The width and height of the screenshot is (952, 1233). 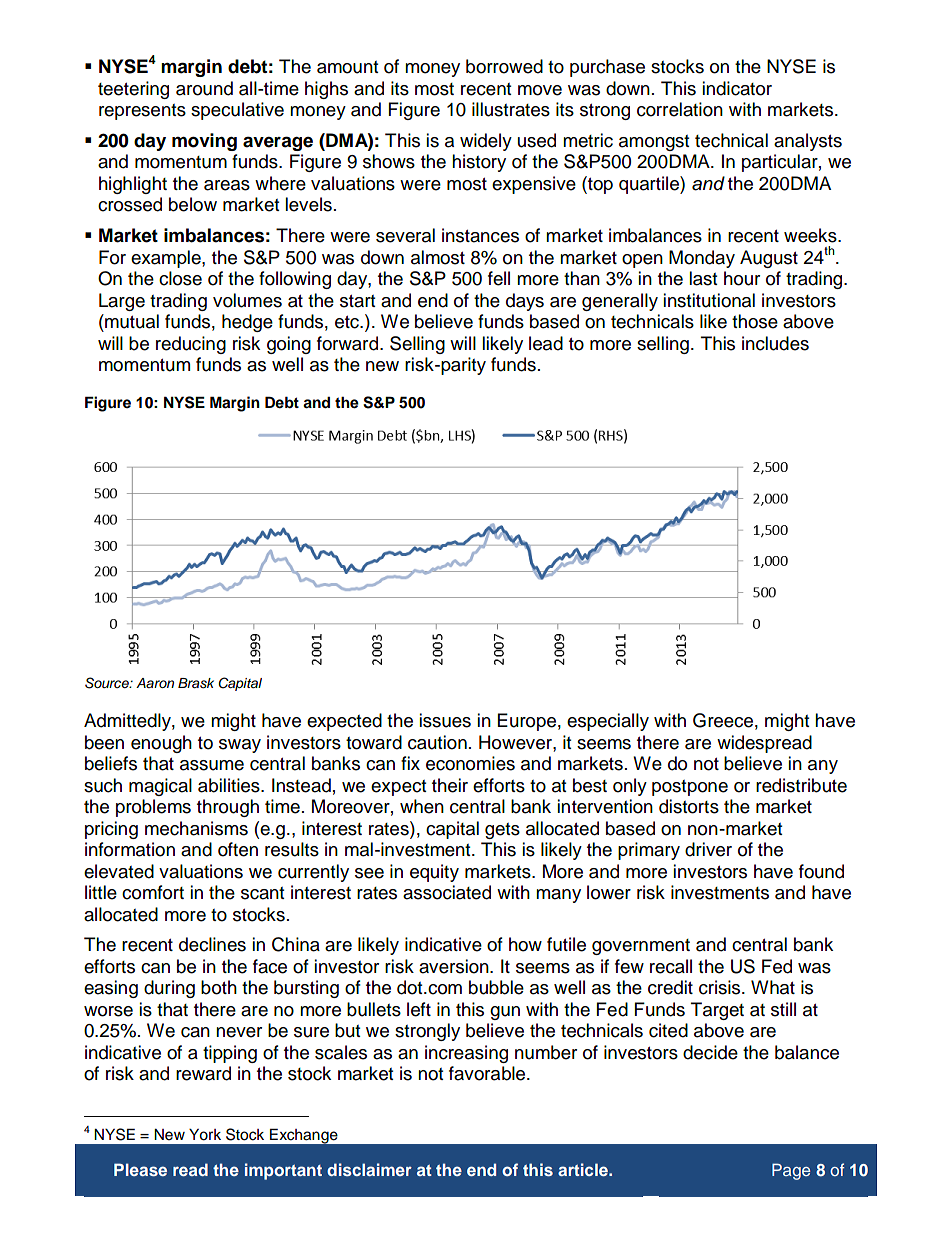 What do you see at coordinates (737, 88) in the screenshot?
I see `indicator` at bounding box center [737, 88].
